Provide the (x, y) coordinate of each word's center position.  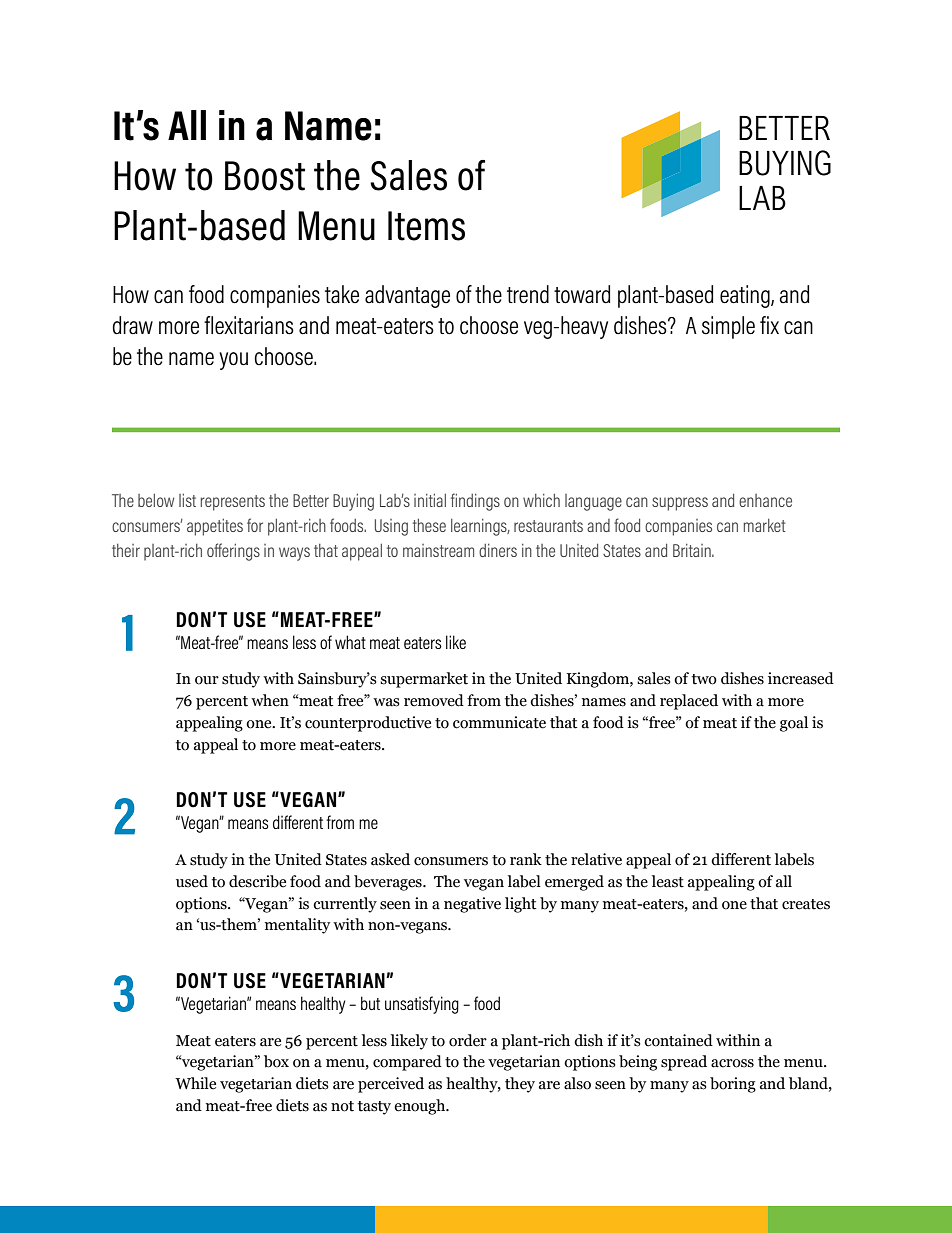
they (520, 1085)
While (195, 1083)
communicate (499, 722)
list (187, 500)
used (192, 881)
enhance (765, 500)
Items (426, 226)
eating (746, 296)
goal (794, 724)
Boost (265, 176)
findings (475, 502)
